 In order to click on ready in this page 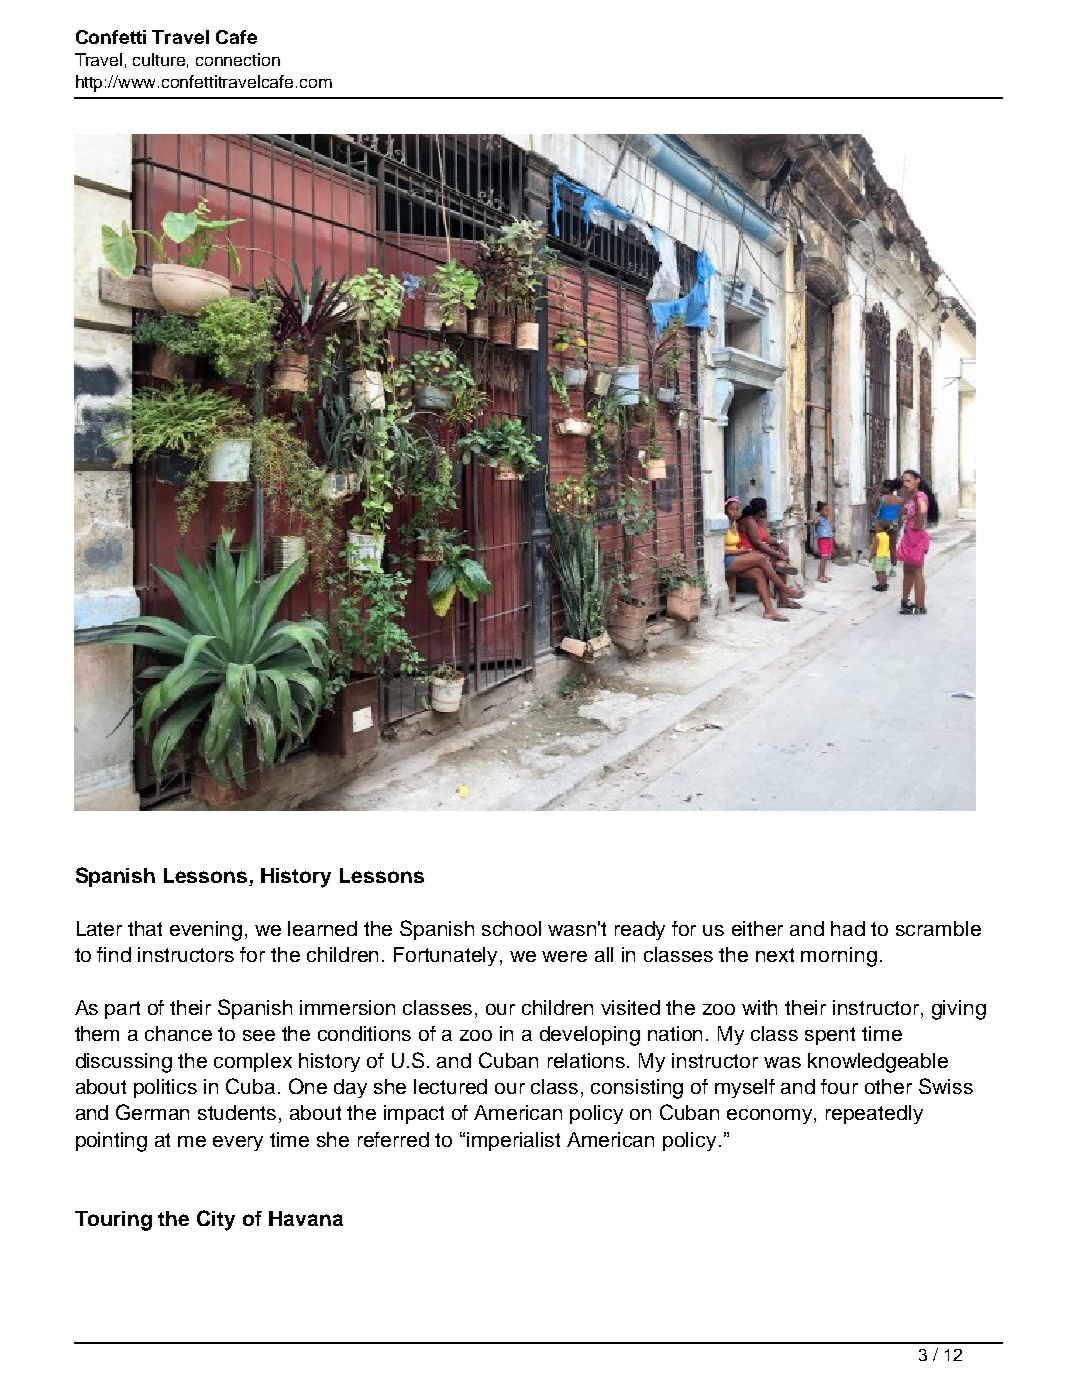, I will do `click(640, 930)`.
